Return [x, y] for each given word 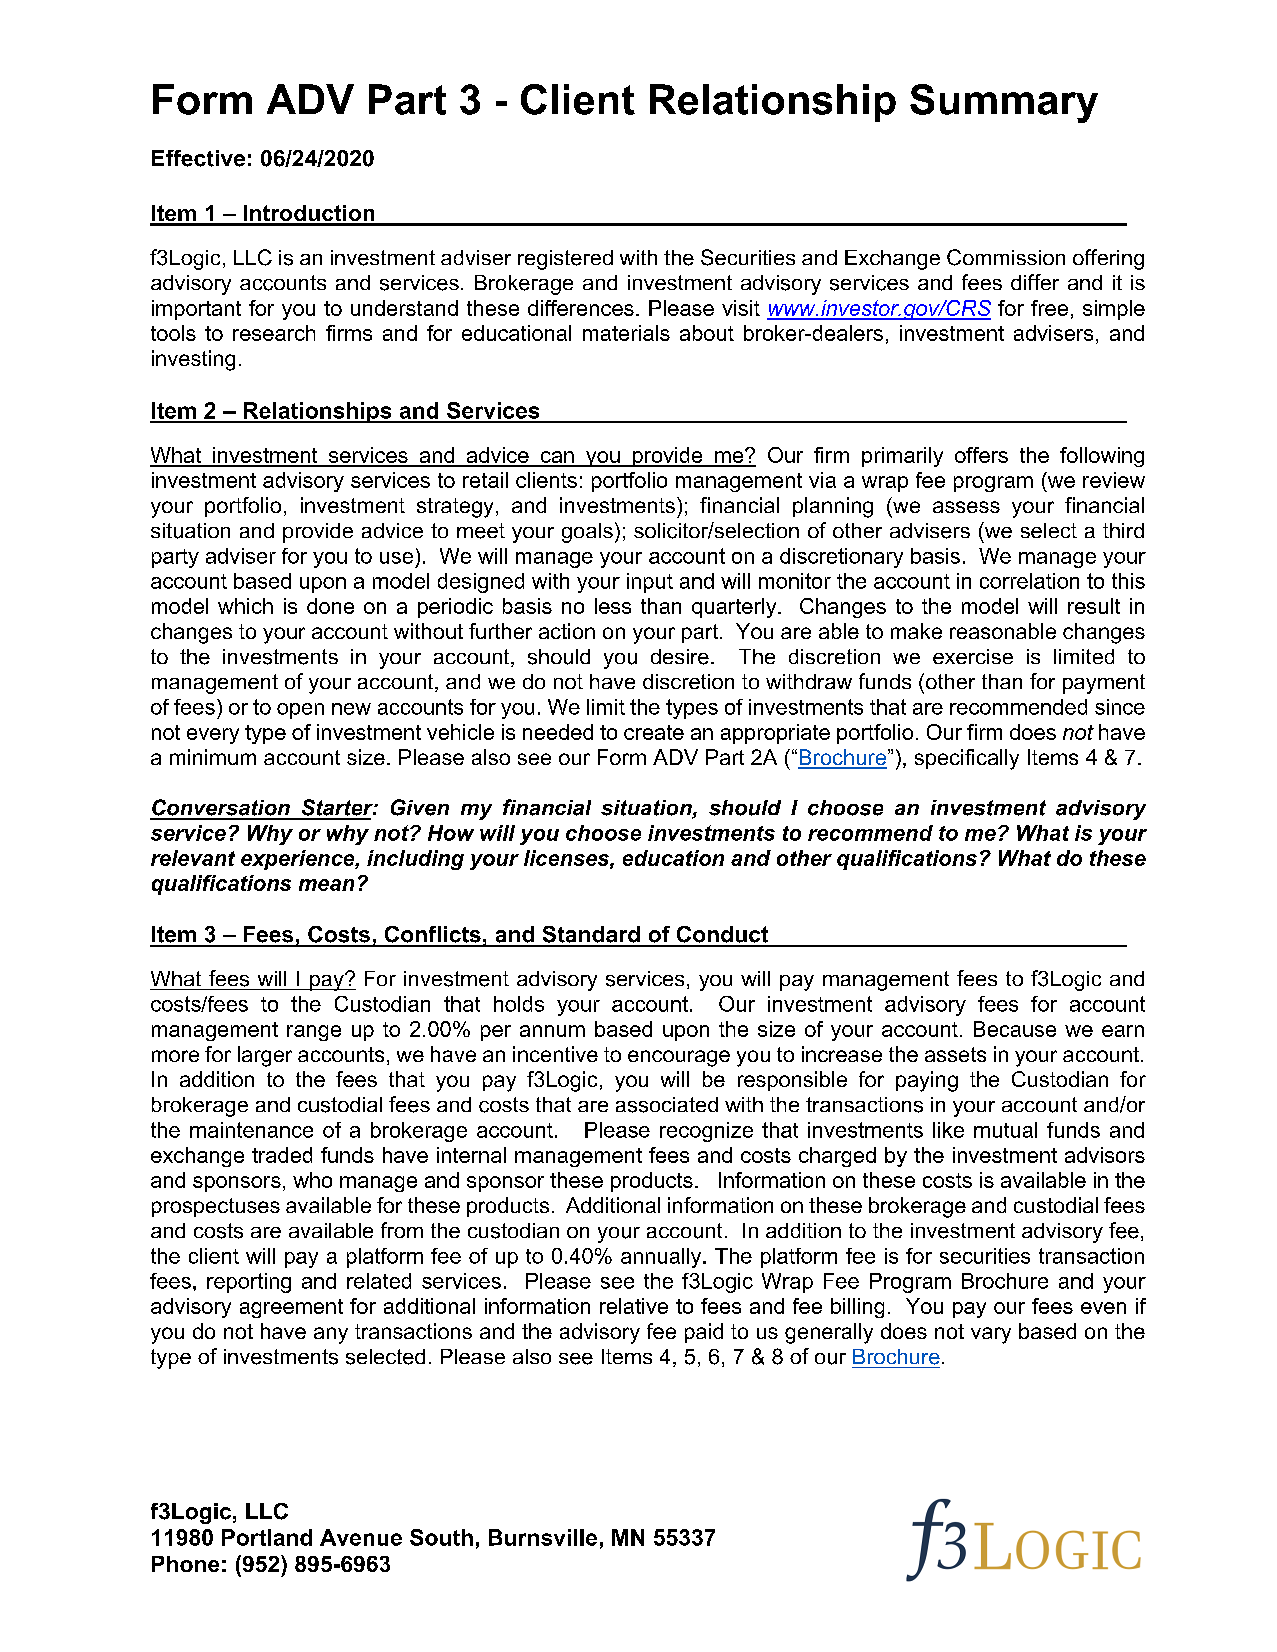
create [654, 732]
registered [565, 260]
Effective [198, 158]
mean [326, 885]
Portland [267, 1537]
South [441, 1537]
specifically [967, 759]
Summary [1004, 103]
